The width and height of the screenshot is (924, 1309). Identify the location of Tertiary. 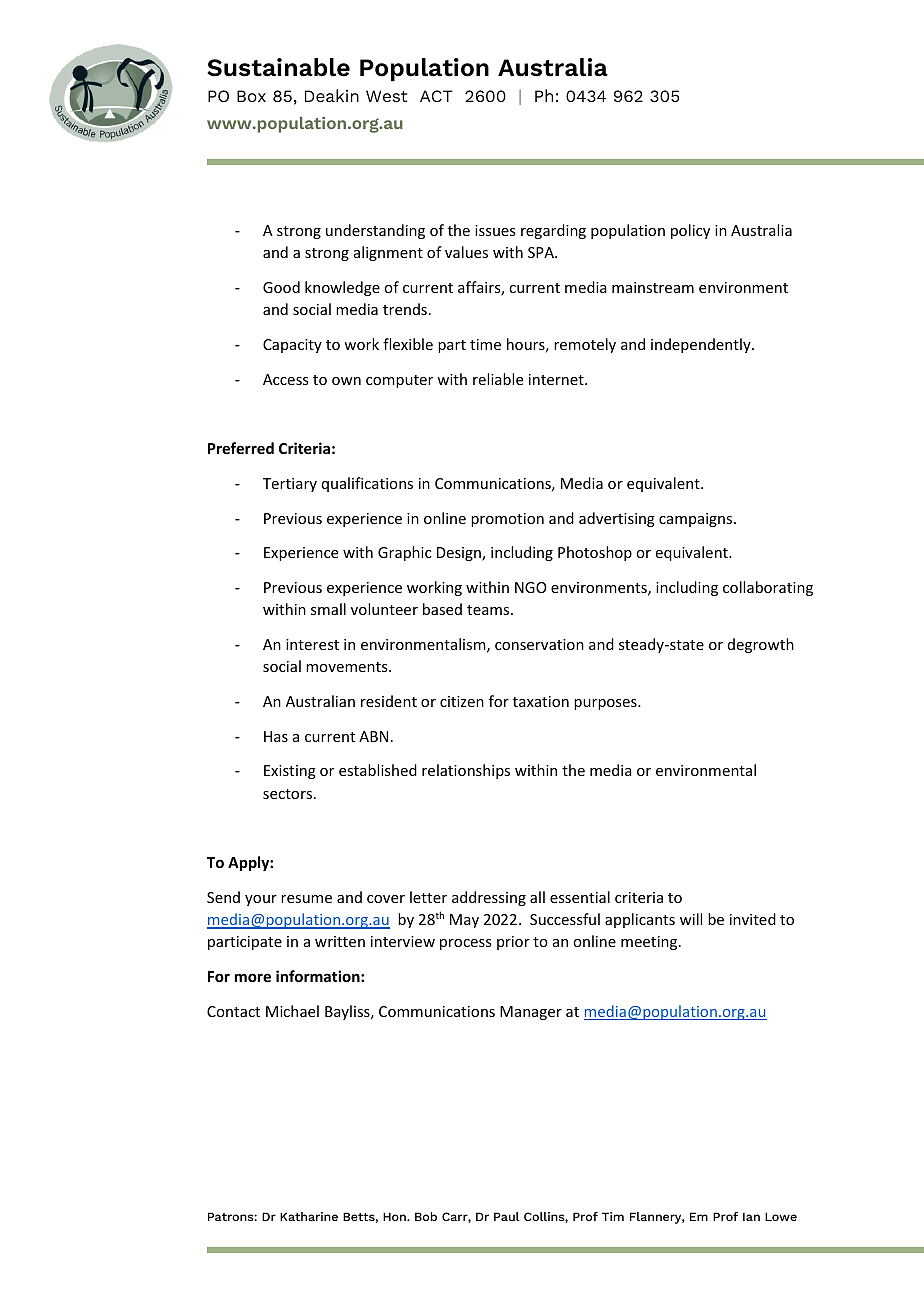
(290, 485).
